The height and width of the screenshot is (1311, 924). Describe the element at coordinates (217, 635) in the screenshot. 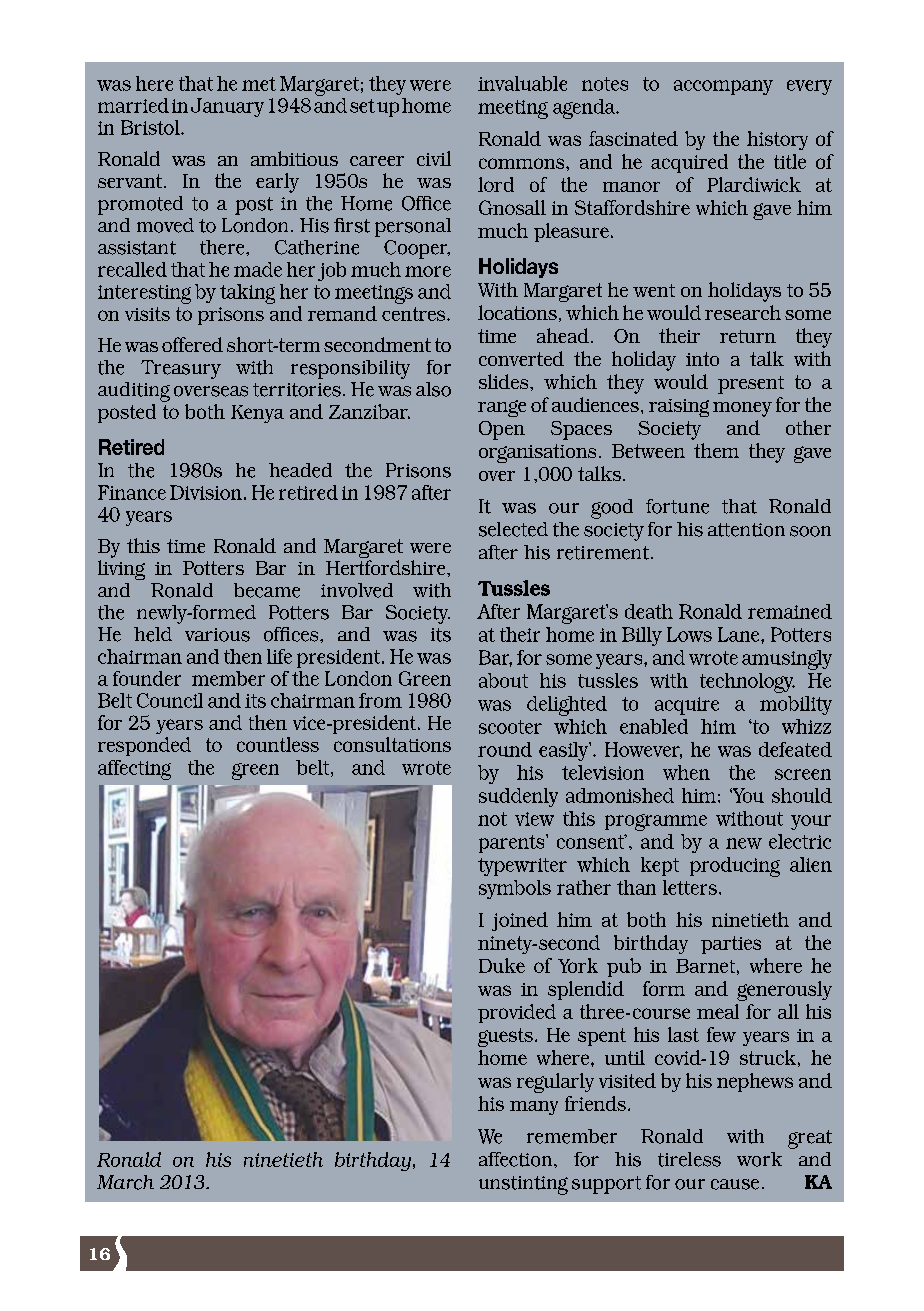

I see `various` at that location.
